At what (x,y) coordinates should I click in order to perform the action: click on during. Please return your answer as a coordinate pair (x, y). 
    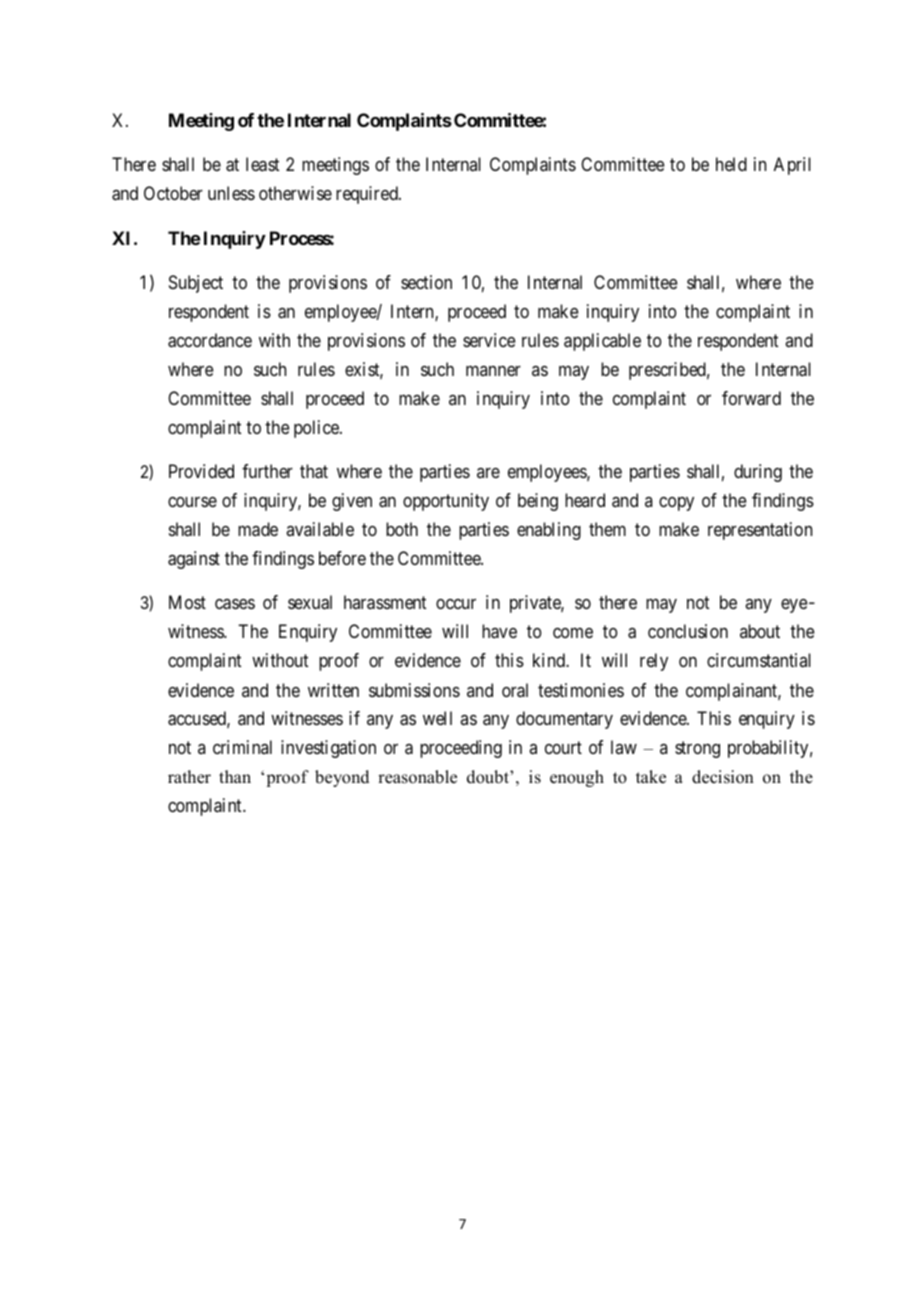
    Looking at the image, I should click on (758, 473).
